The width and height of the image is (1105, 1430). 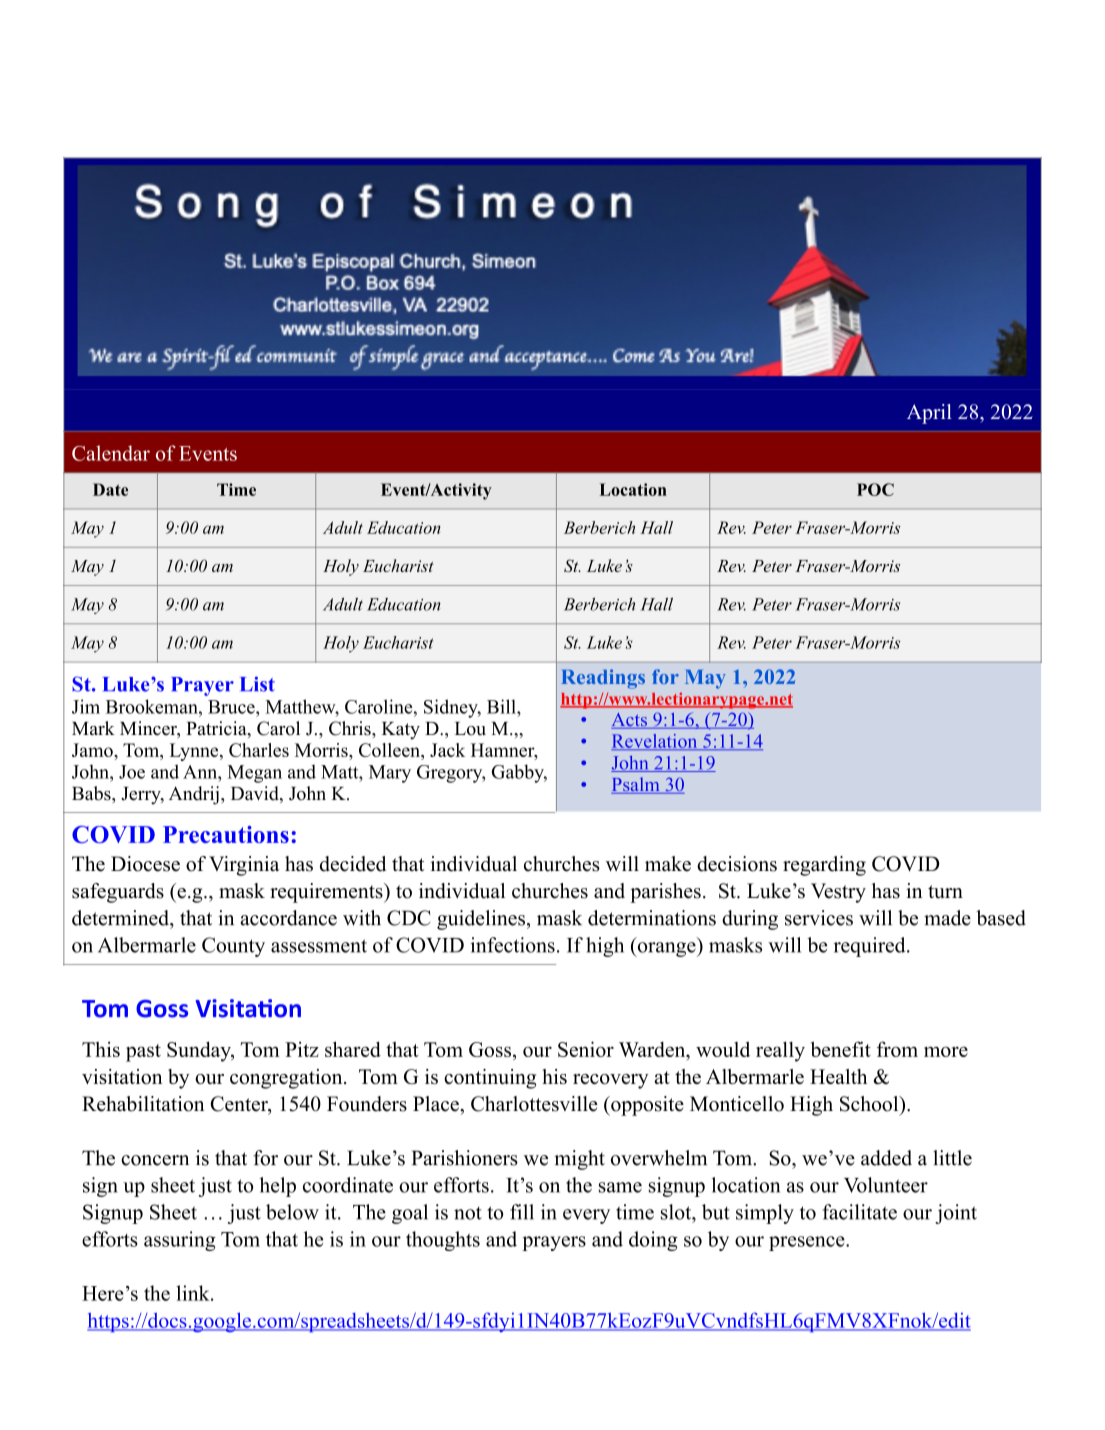 I want to click on POC, so click(x=875, y=489).
